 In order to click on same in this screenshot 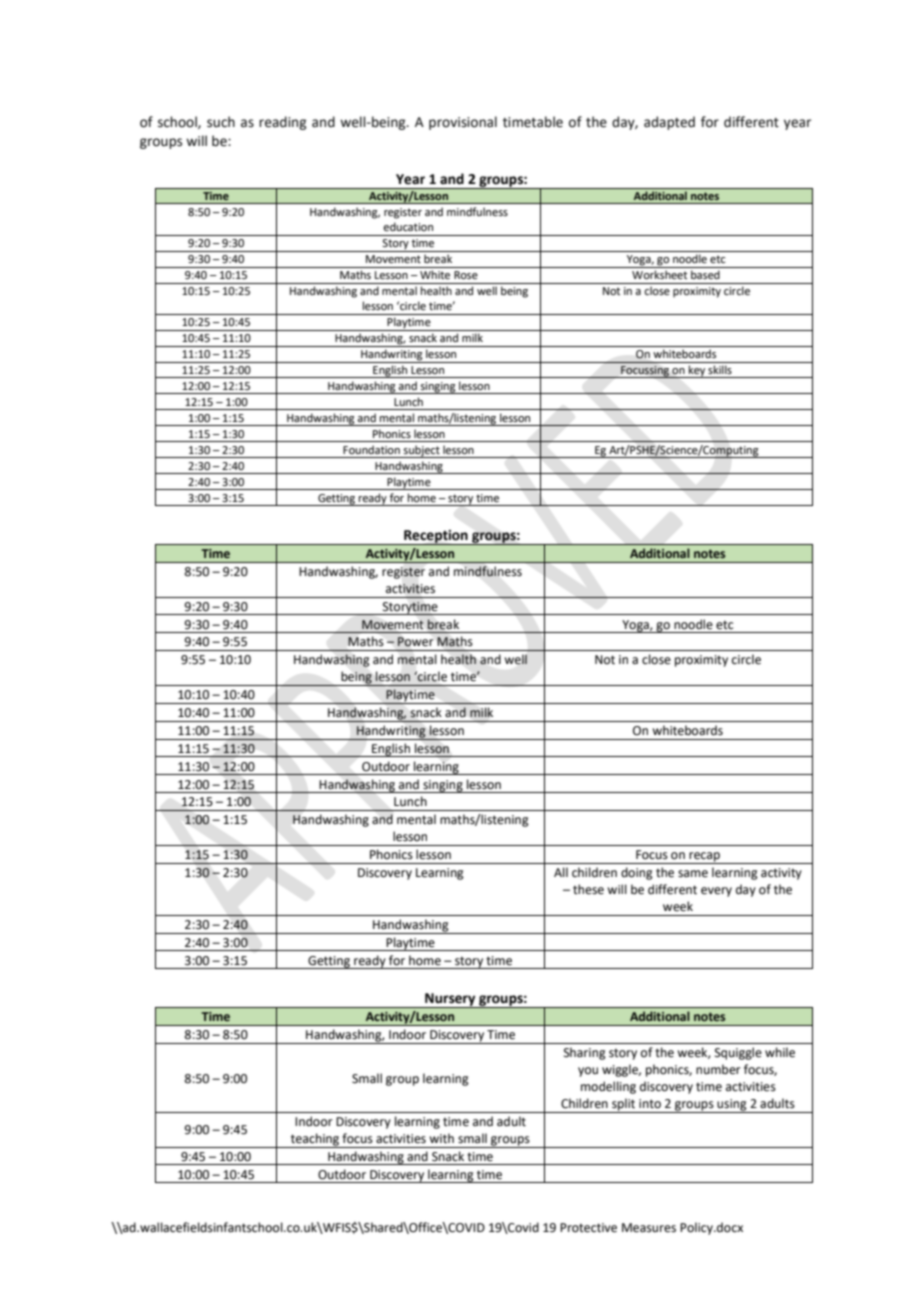, I will do `click(693, 874)`.
